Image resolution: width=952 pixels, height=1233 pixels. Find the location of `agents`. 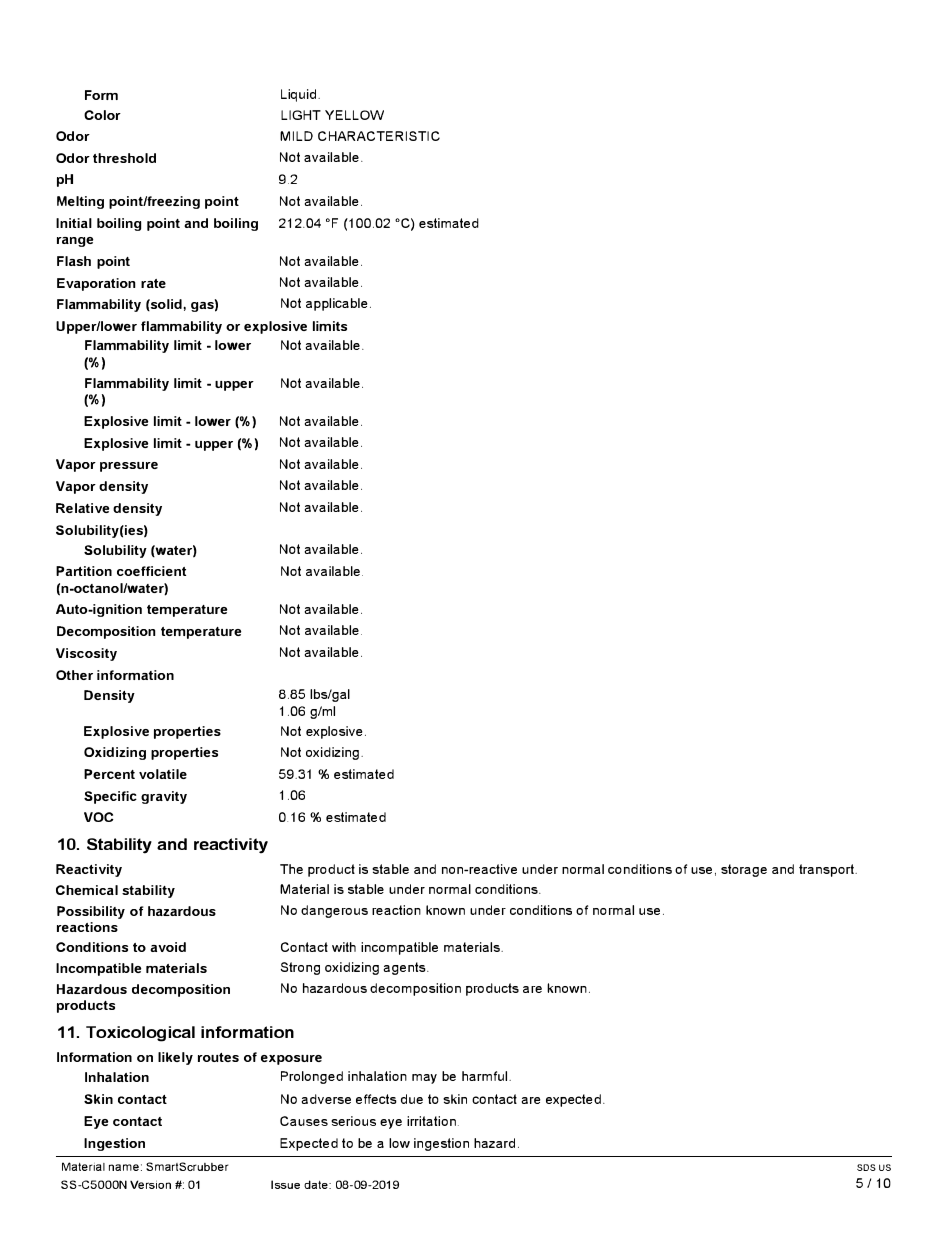

agents is located at coordinates (405, 968).
